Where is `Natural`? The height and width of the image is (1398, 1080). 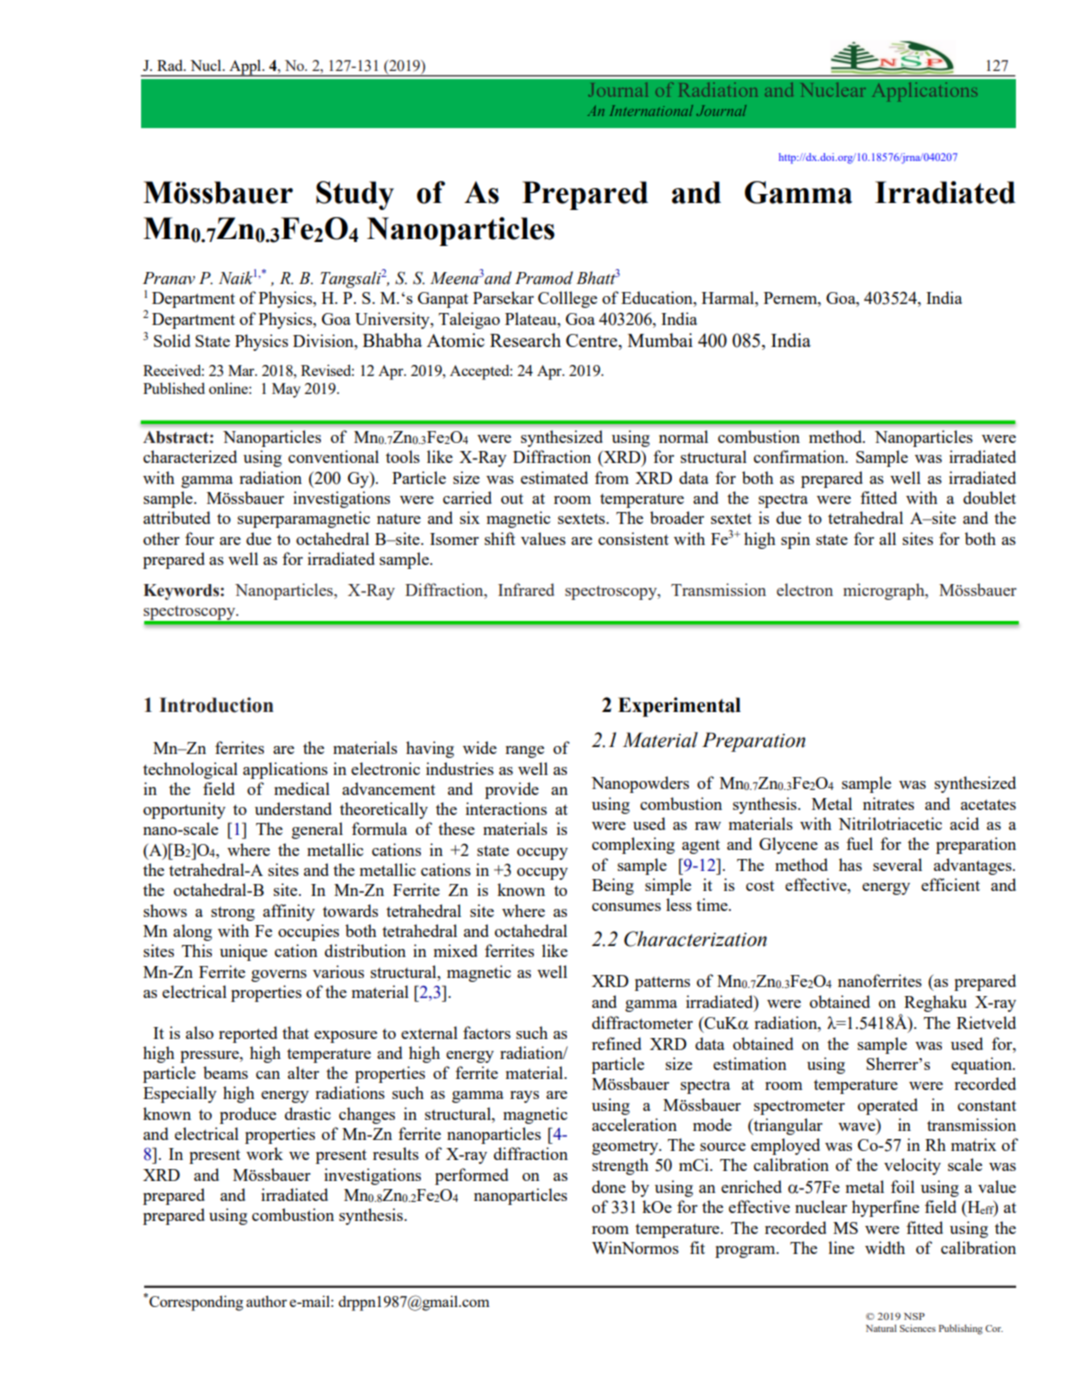
Natural is located at coordinates (881, 1328).
